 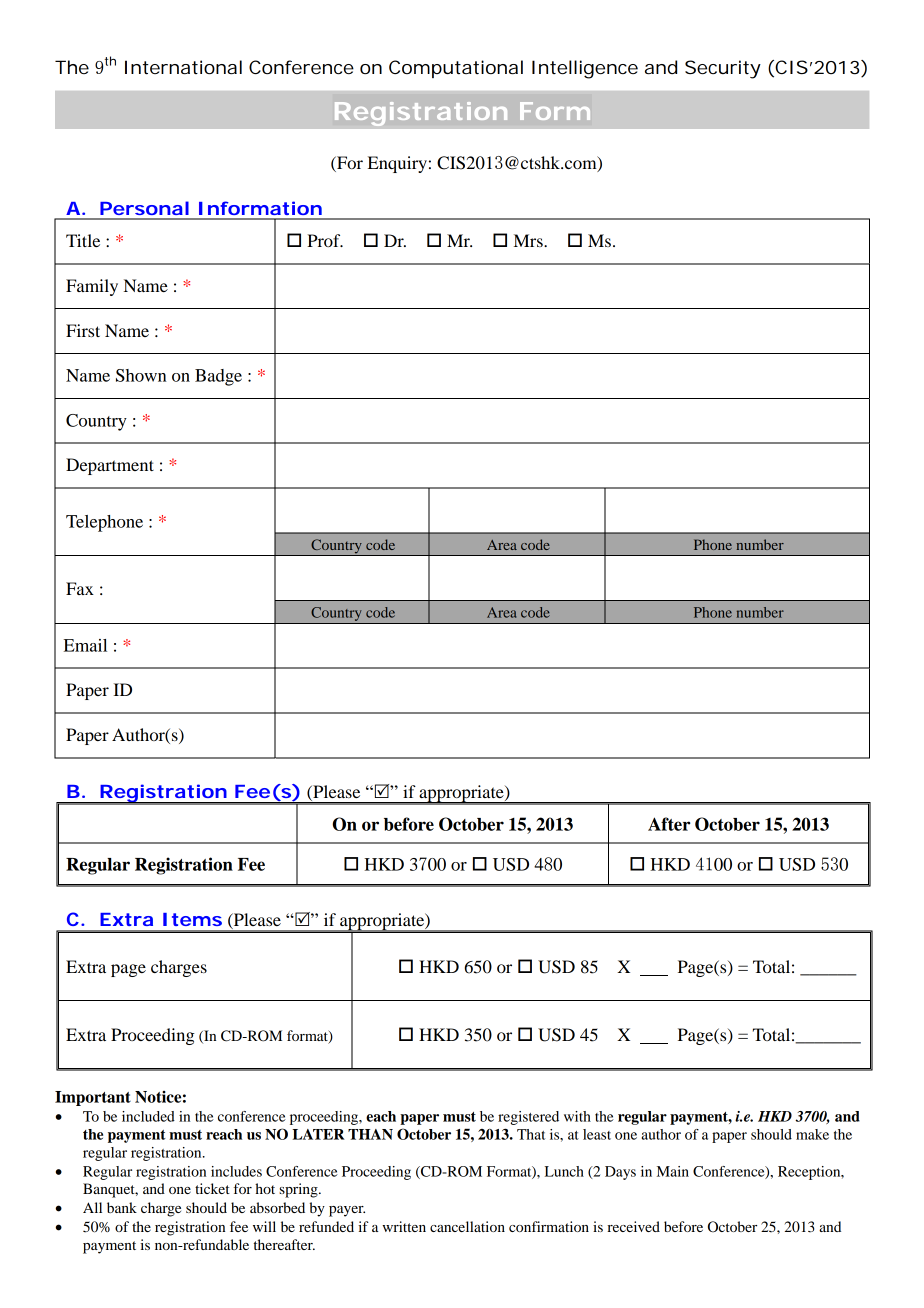 I want to click on Computational, so click(x=456, y=69).
